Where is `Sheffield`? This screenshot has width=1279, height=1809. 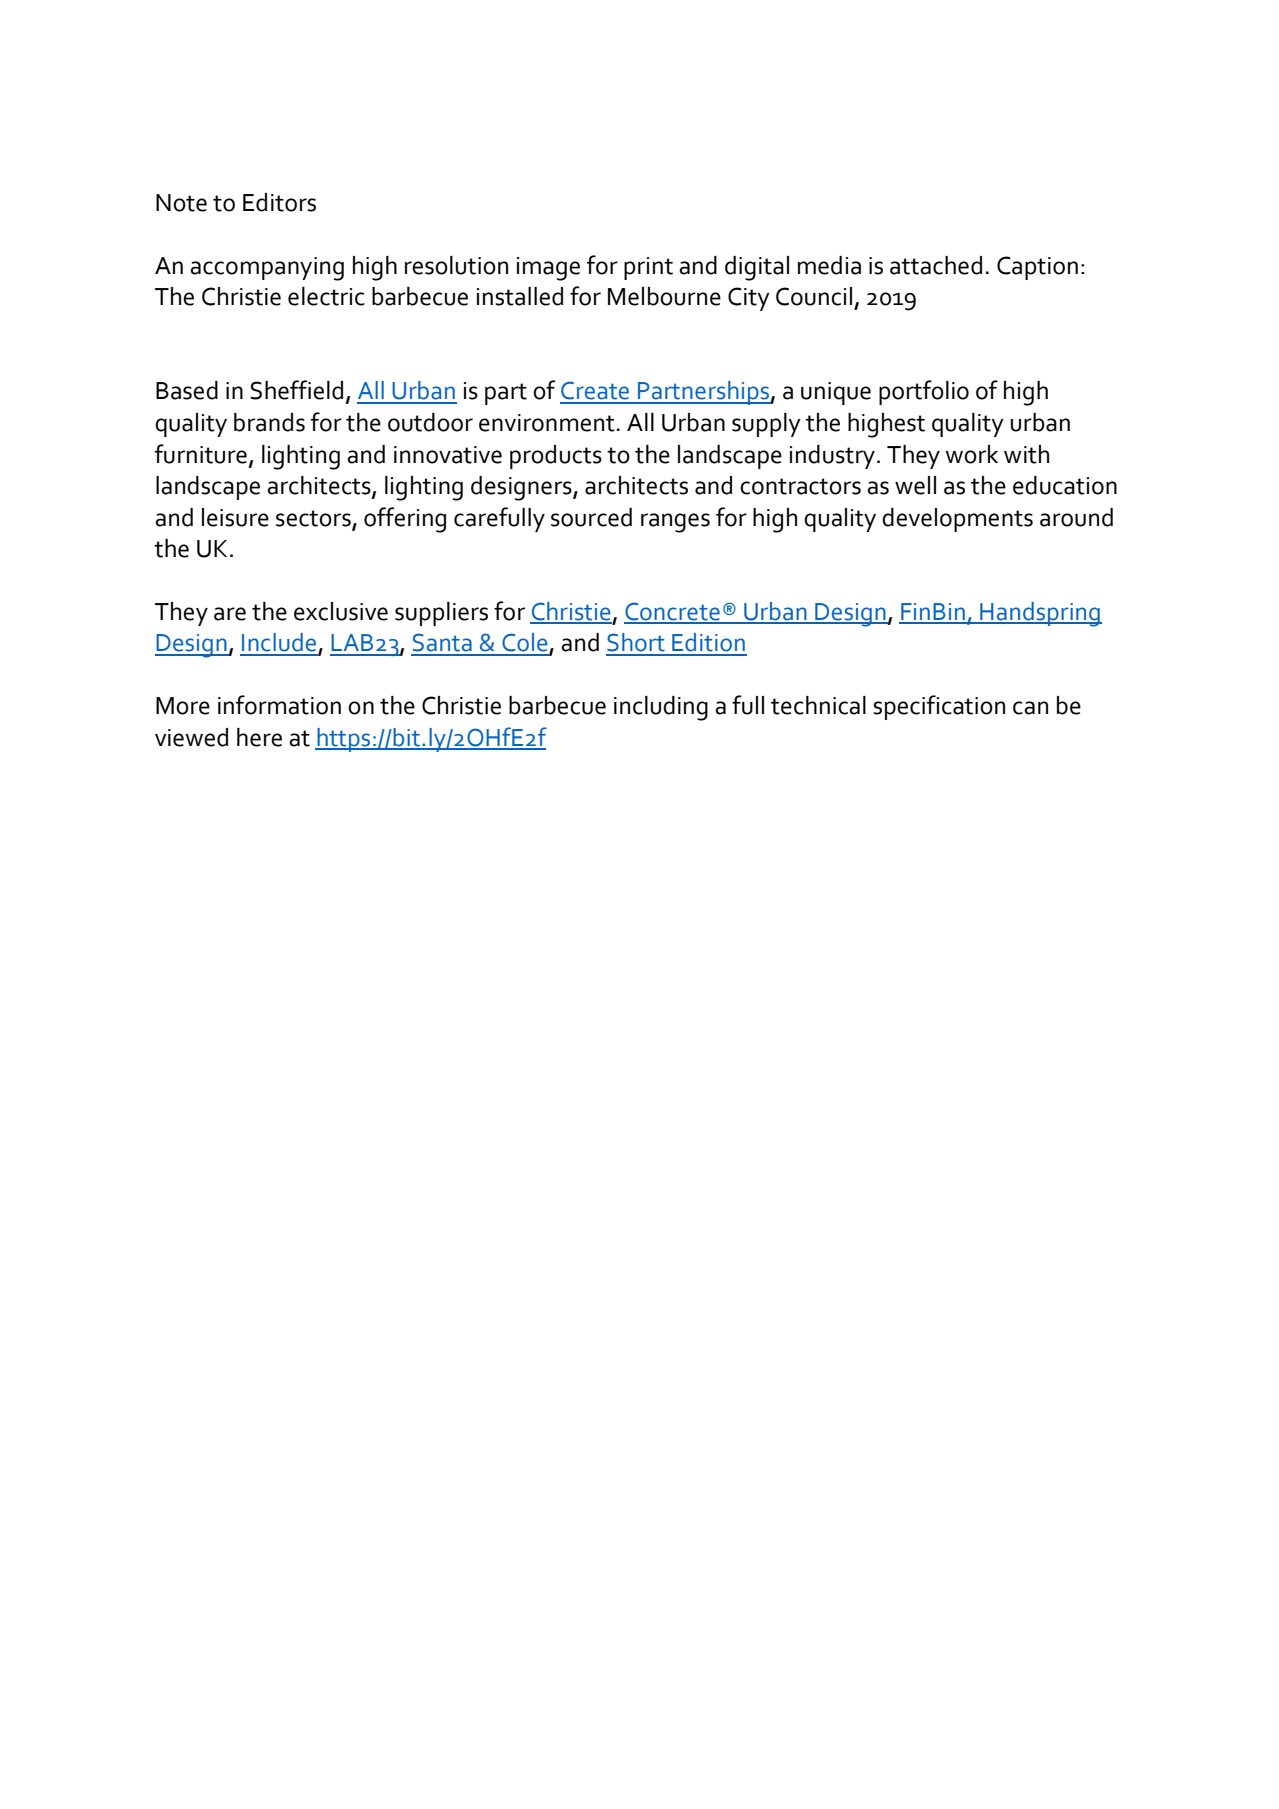 Sheffield is located at coordinates (296, 390).
